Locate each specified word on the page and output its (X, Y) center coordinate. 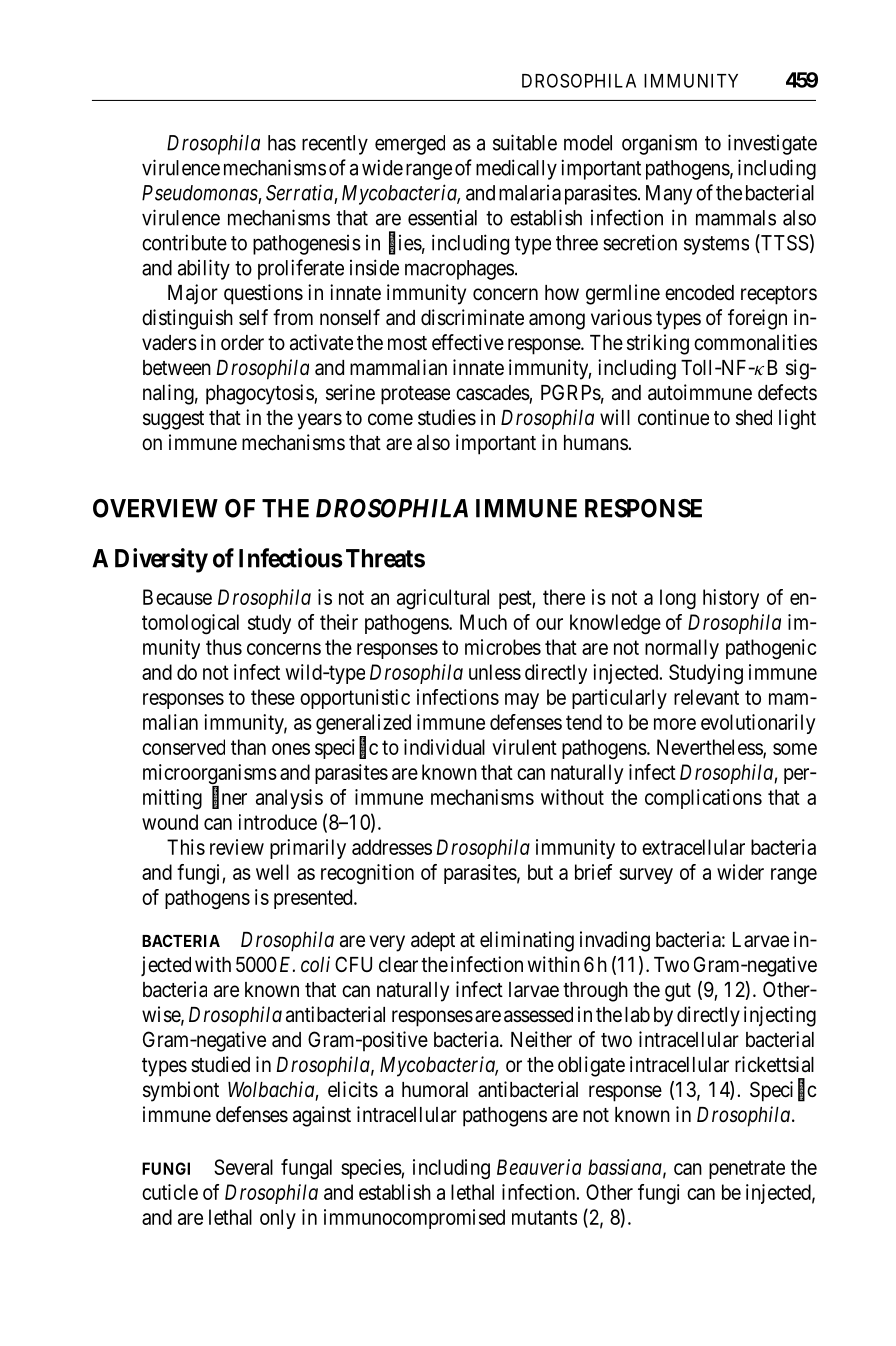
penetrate (747, 1169)
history (731, 599)
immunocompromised (414, 1219)
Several (243, 1167)
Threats (385, 558)
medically (516, 169)
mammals (736, 218)
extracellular (693, 847)
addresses (392, 847)
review (237, 847)
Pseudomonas (200, 193)
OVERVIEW (155, 508)
